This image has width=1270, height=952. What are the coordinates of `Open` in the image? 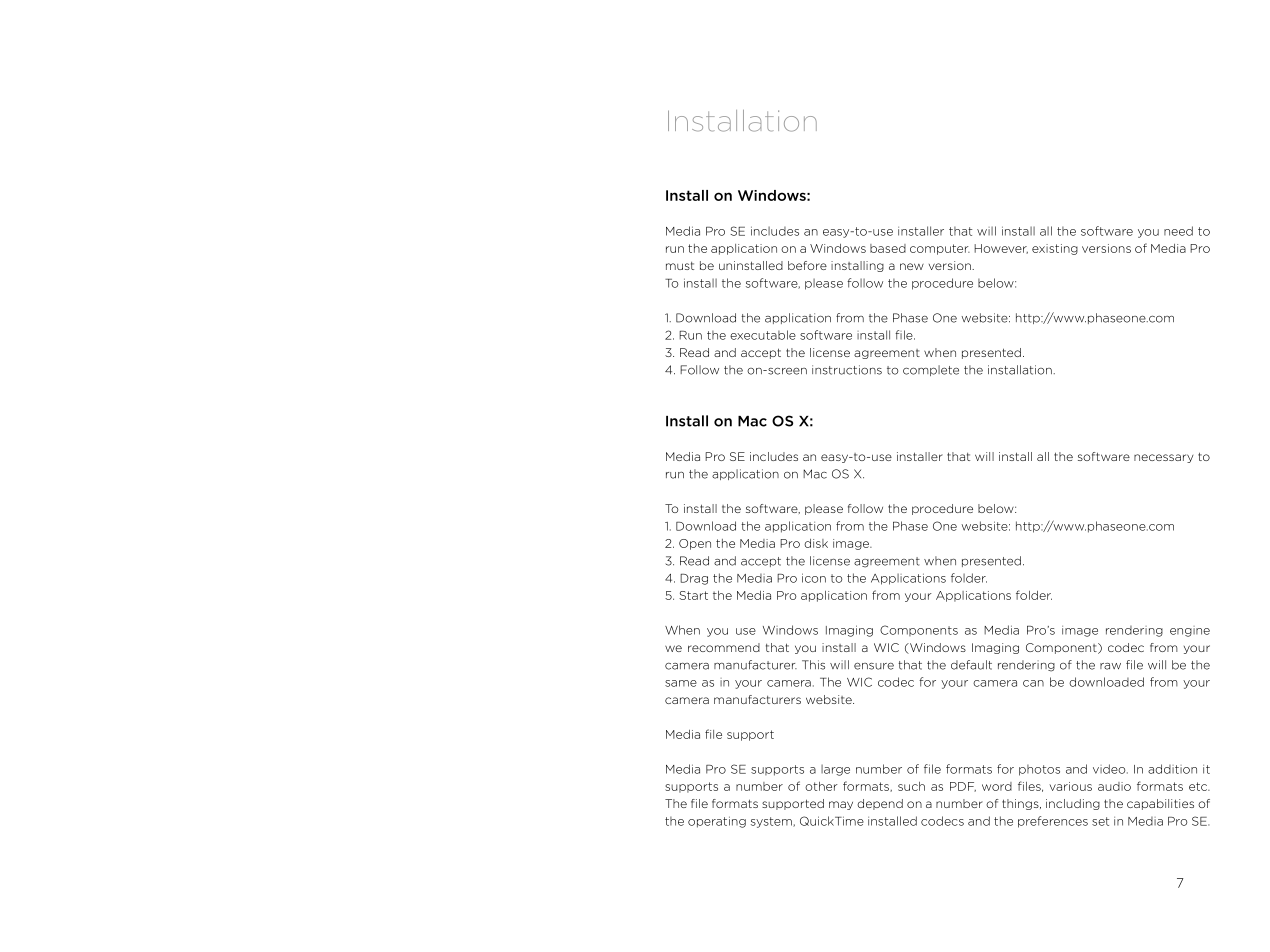 It's located at (695, 544).
